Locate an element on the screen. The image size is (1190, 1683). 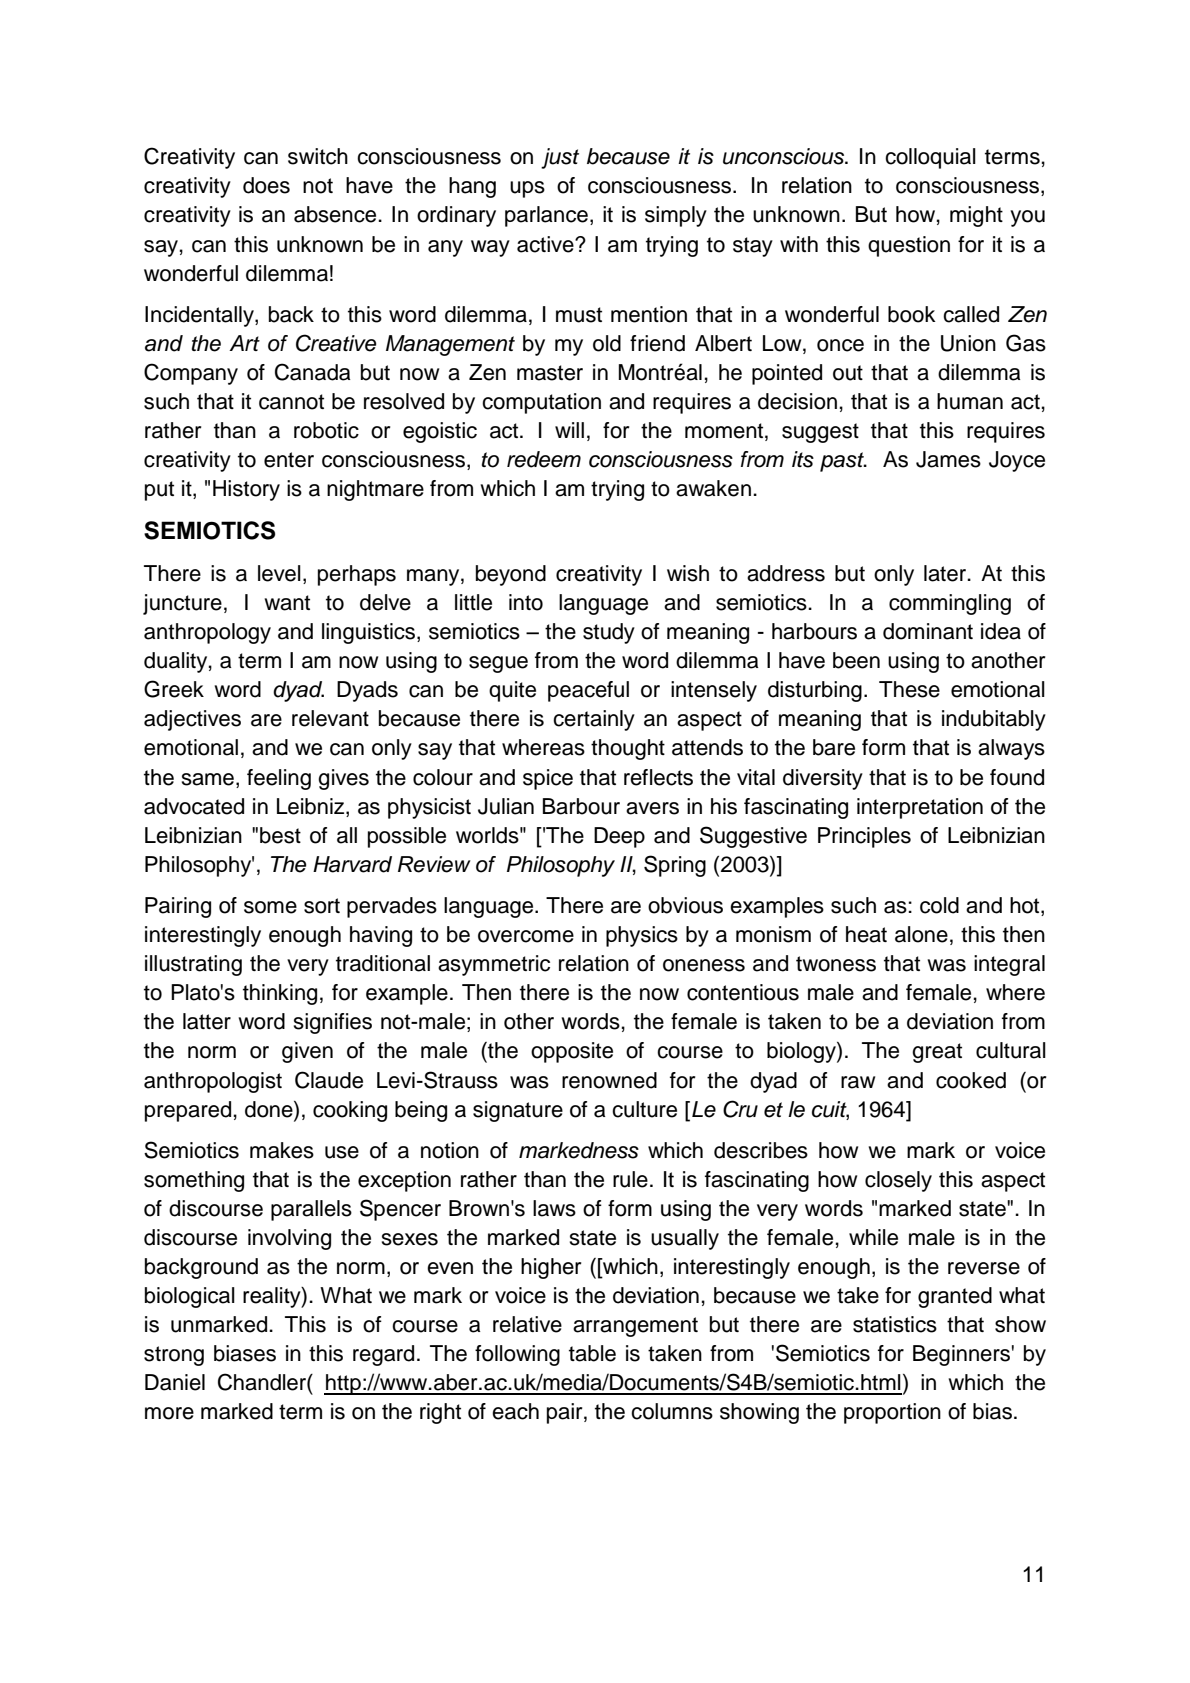
History is located at coordinates (246, 490).
